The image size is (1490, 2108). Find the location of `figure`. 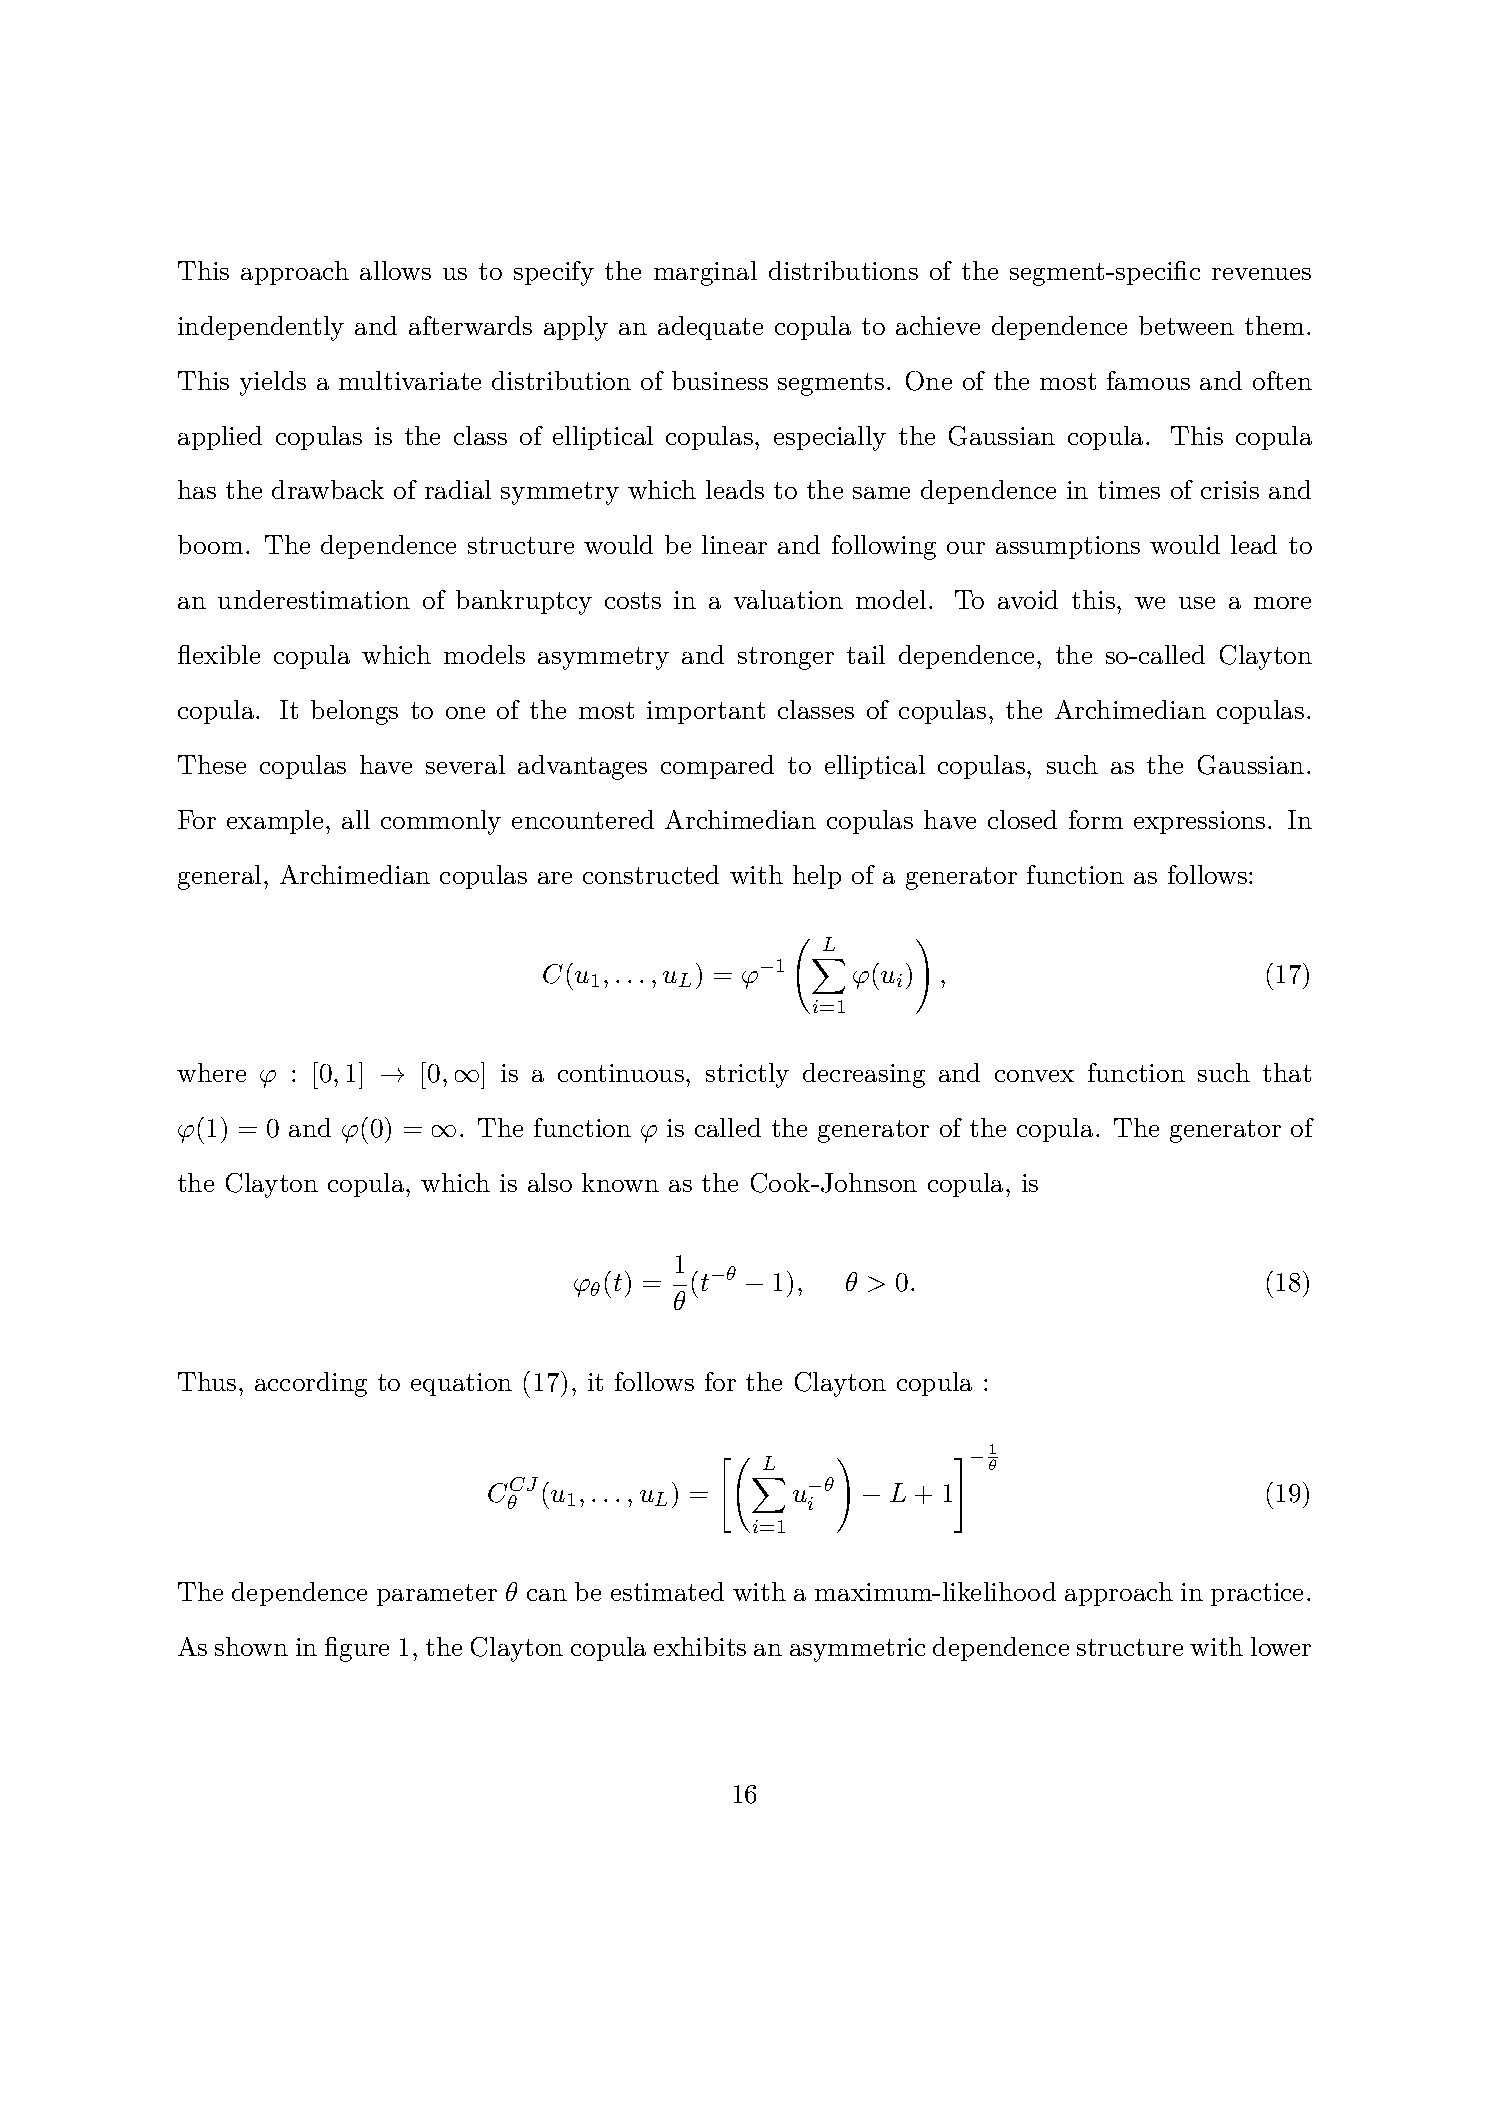

figure is located at coordinates (357, 1649).
